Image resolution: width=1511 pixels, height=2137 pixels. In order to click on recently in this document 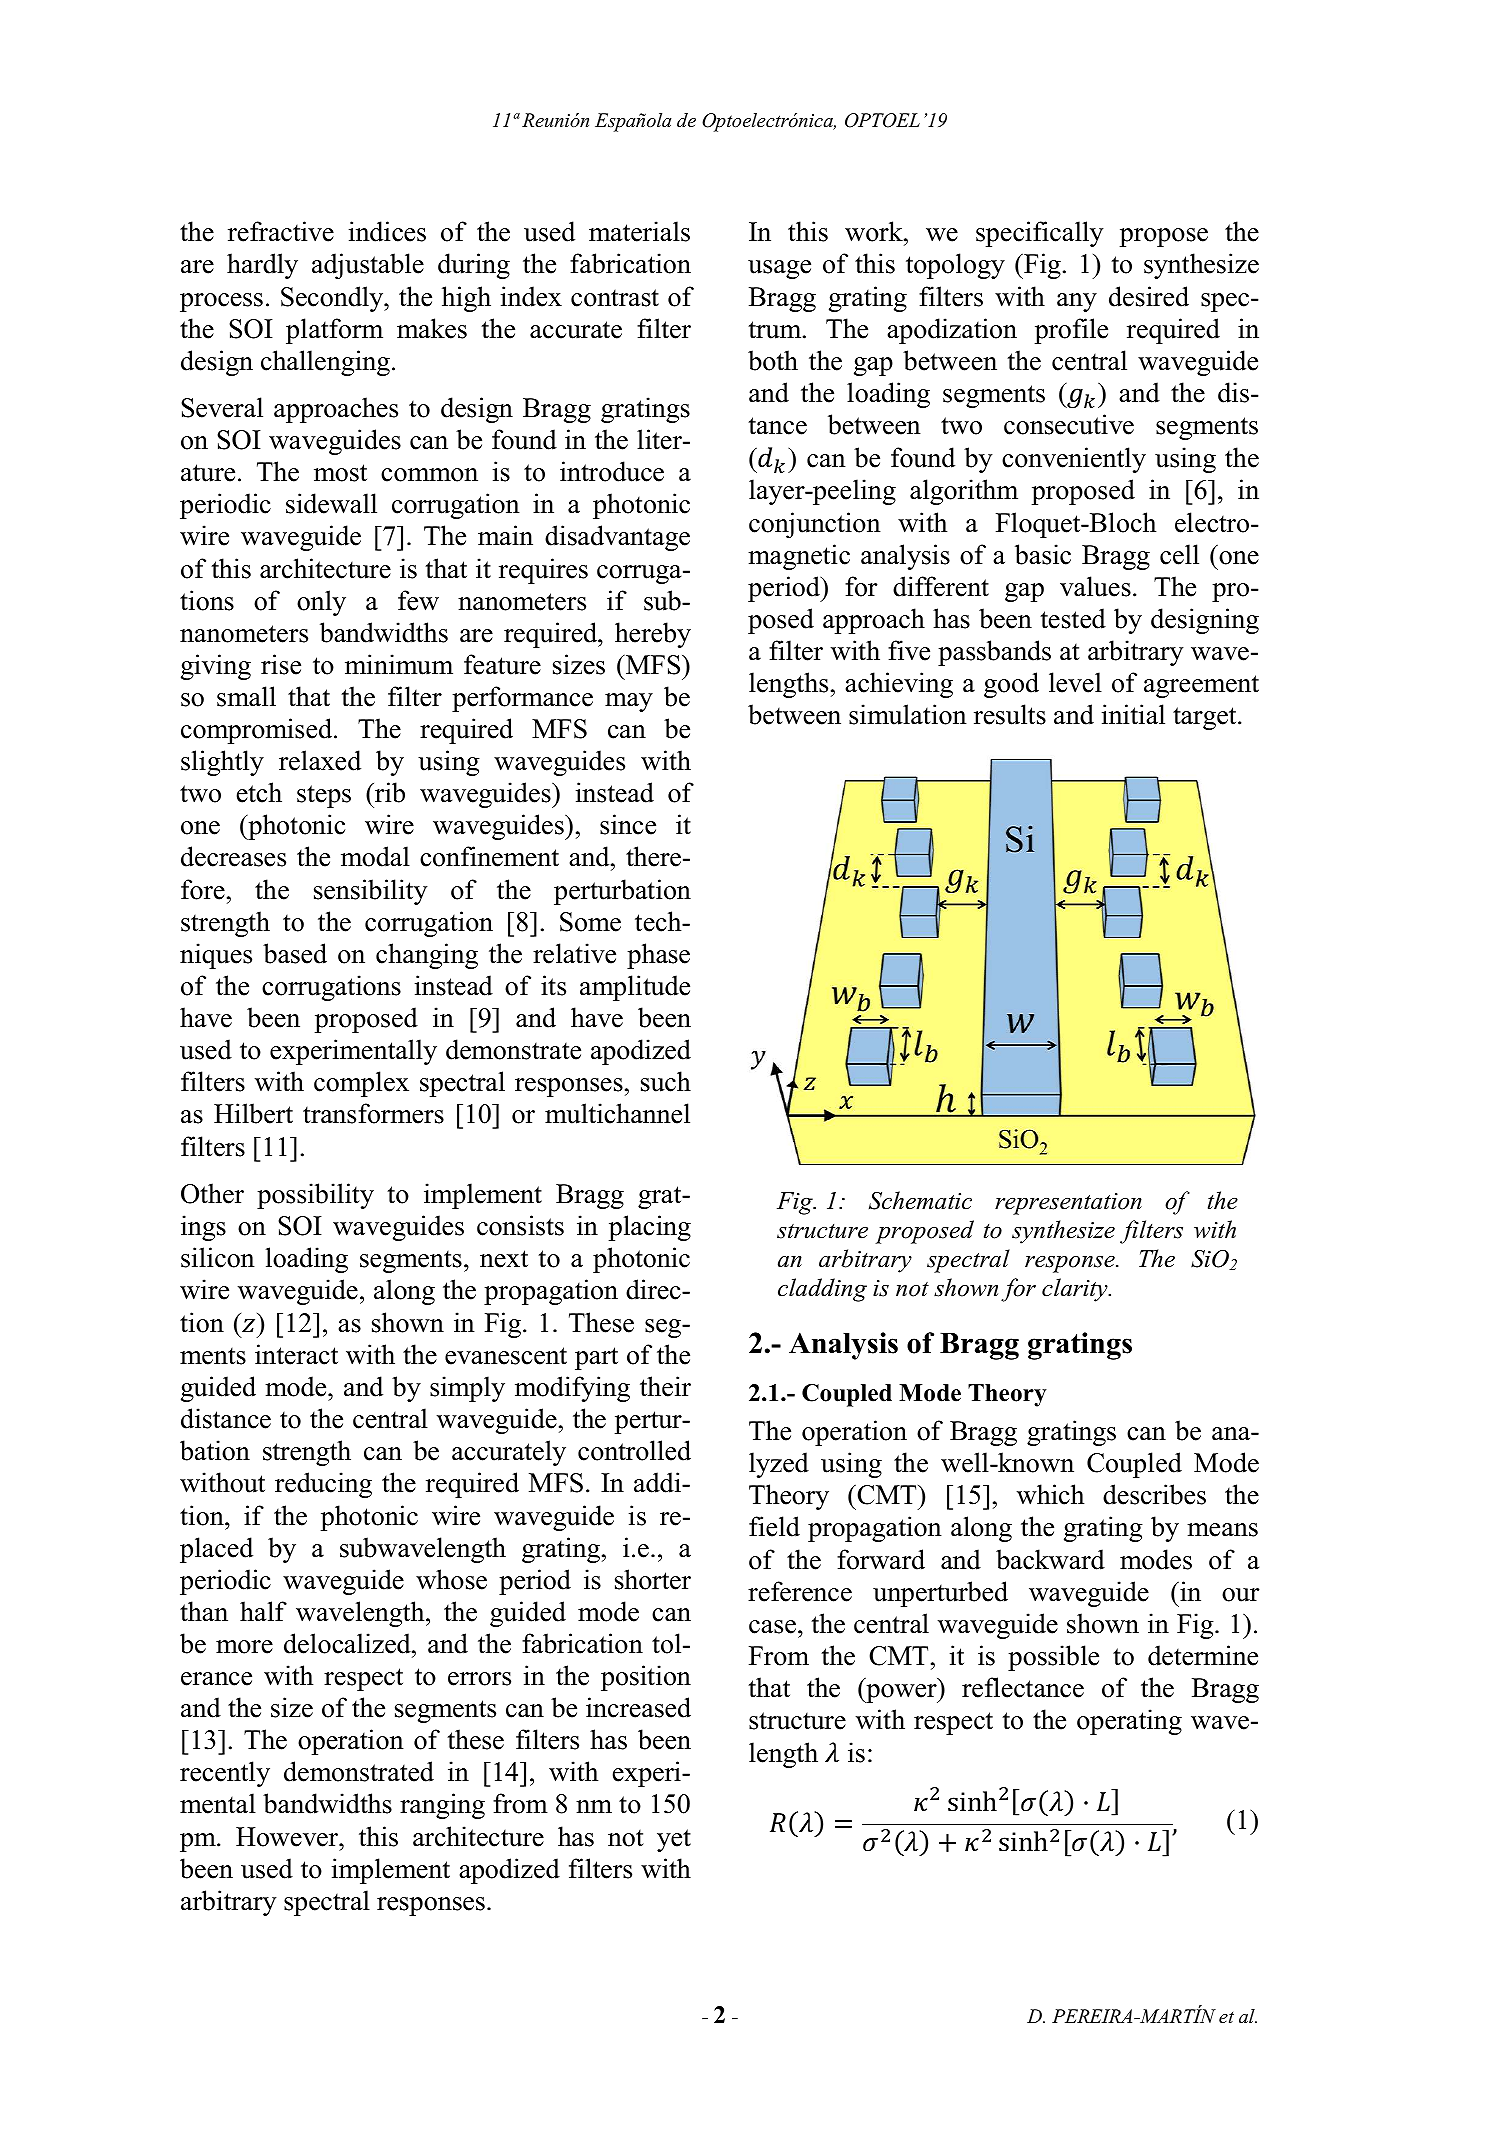, I will do `click(225, 1774)`.
